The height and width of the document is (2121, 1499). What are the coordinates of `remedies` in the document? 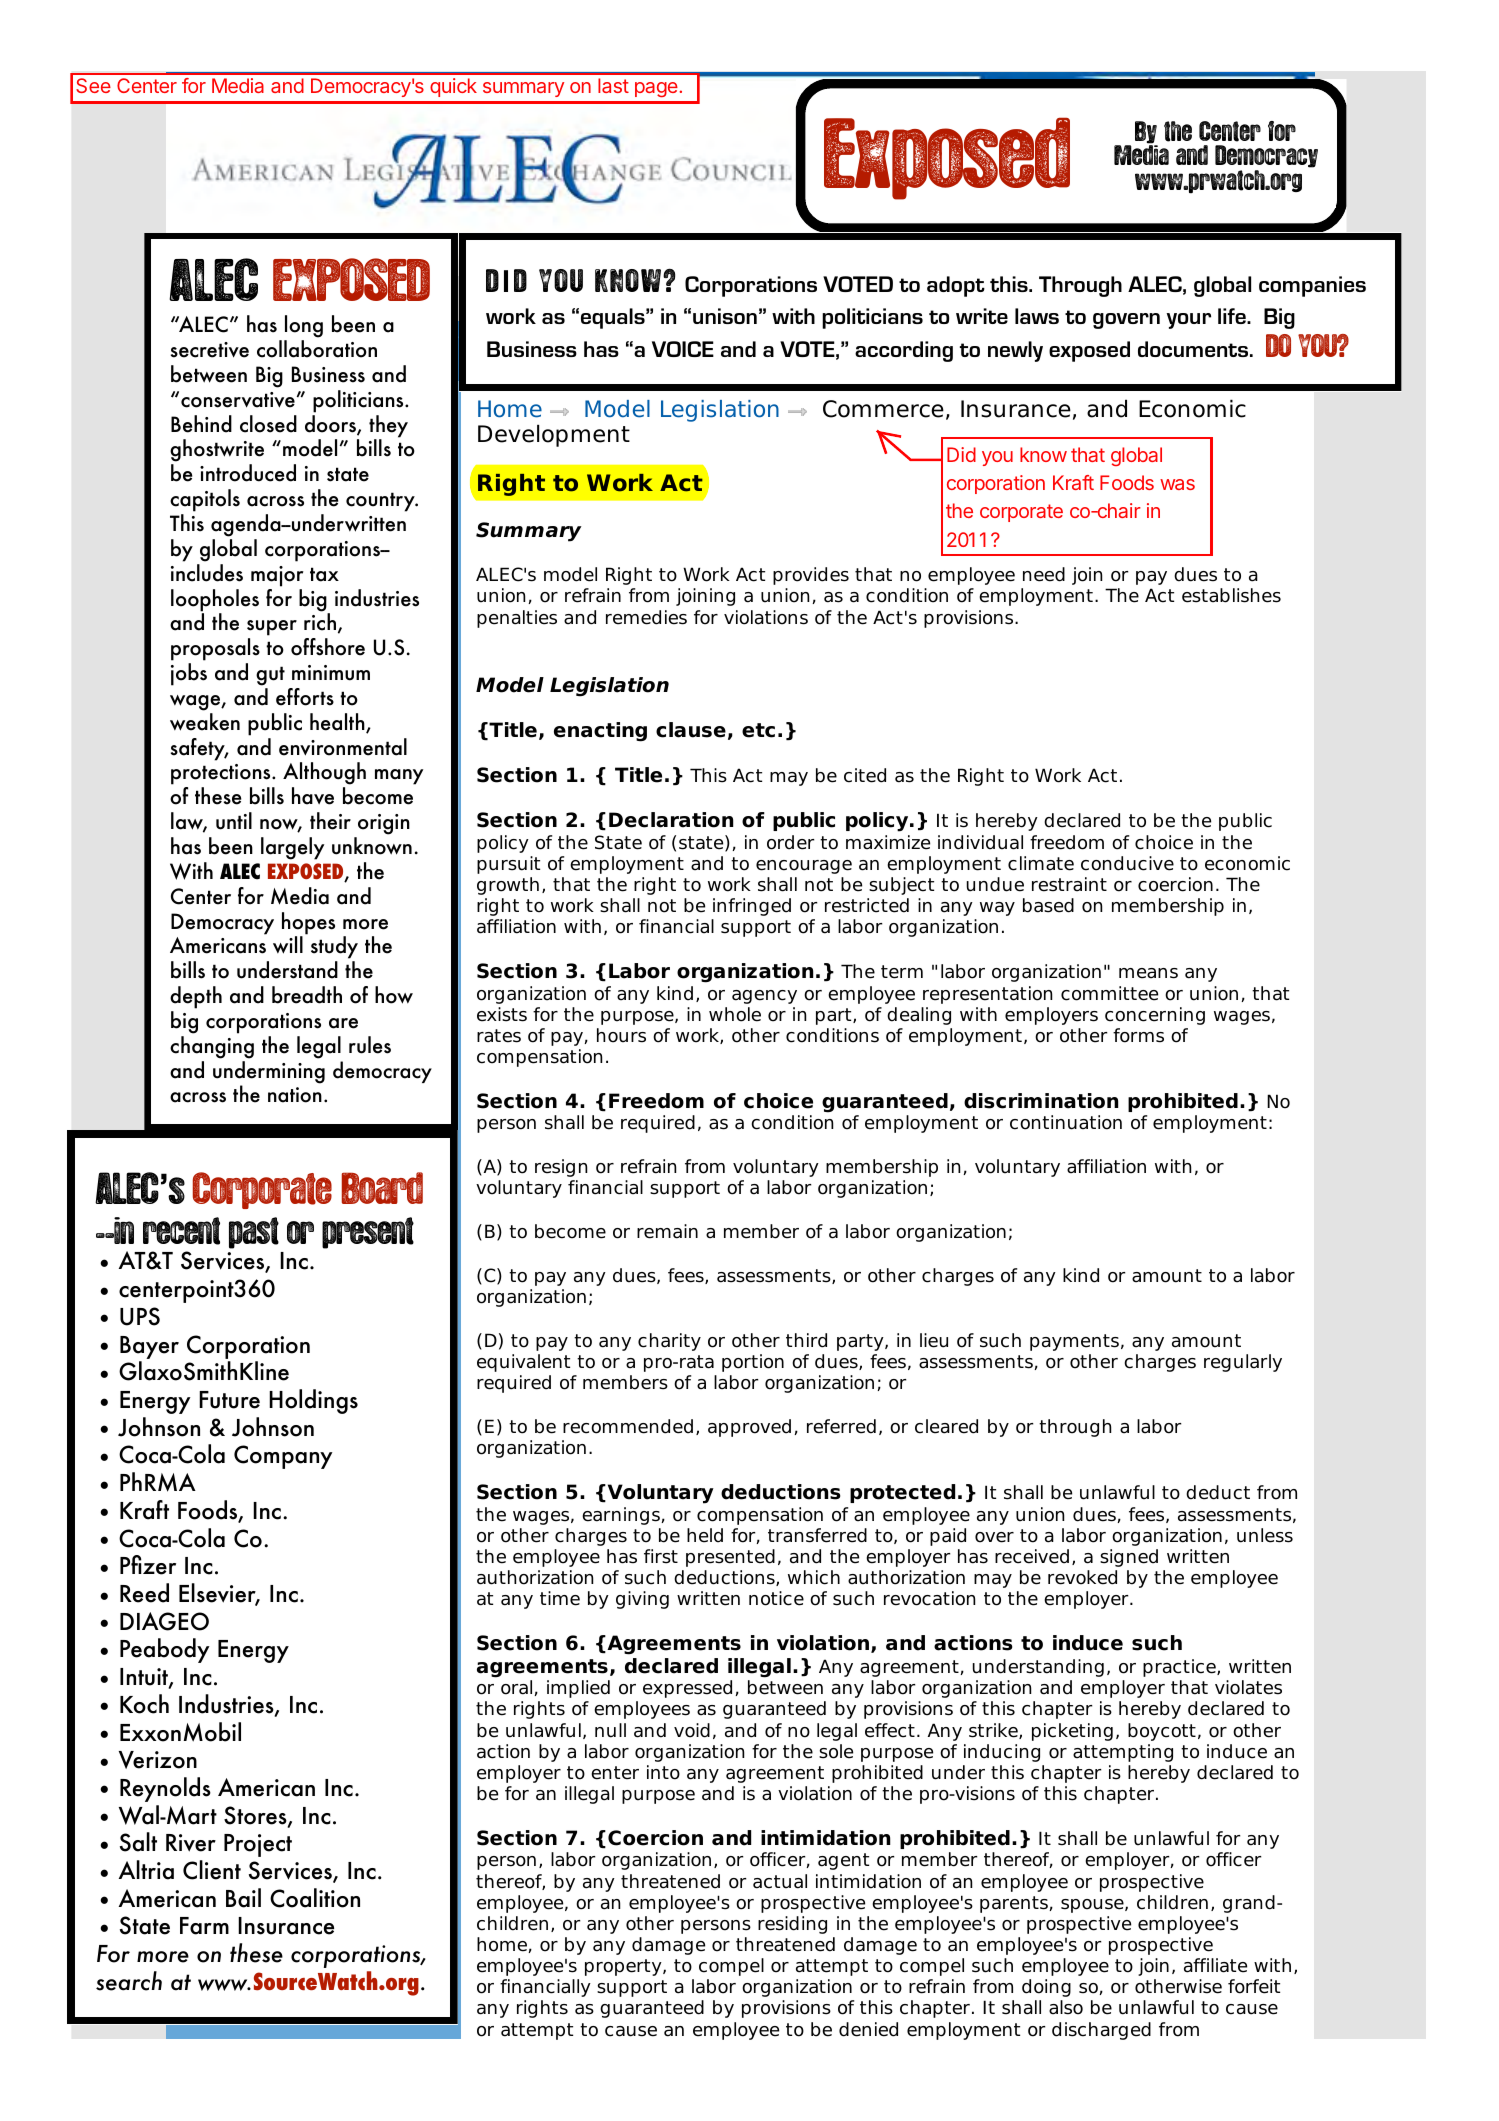 It's located at (646, 617).
